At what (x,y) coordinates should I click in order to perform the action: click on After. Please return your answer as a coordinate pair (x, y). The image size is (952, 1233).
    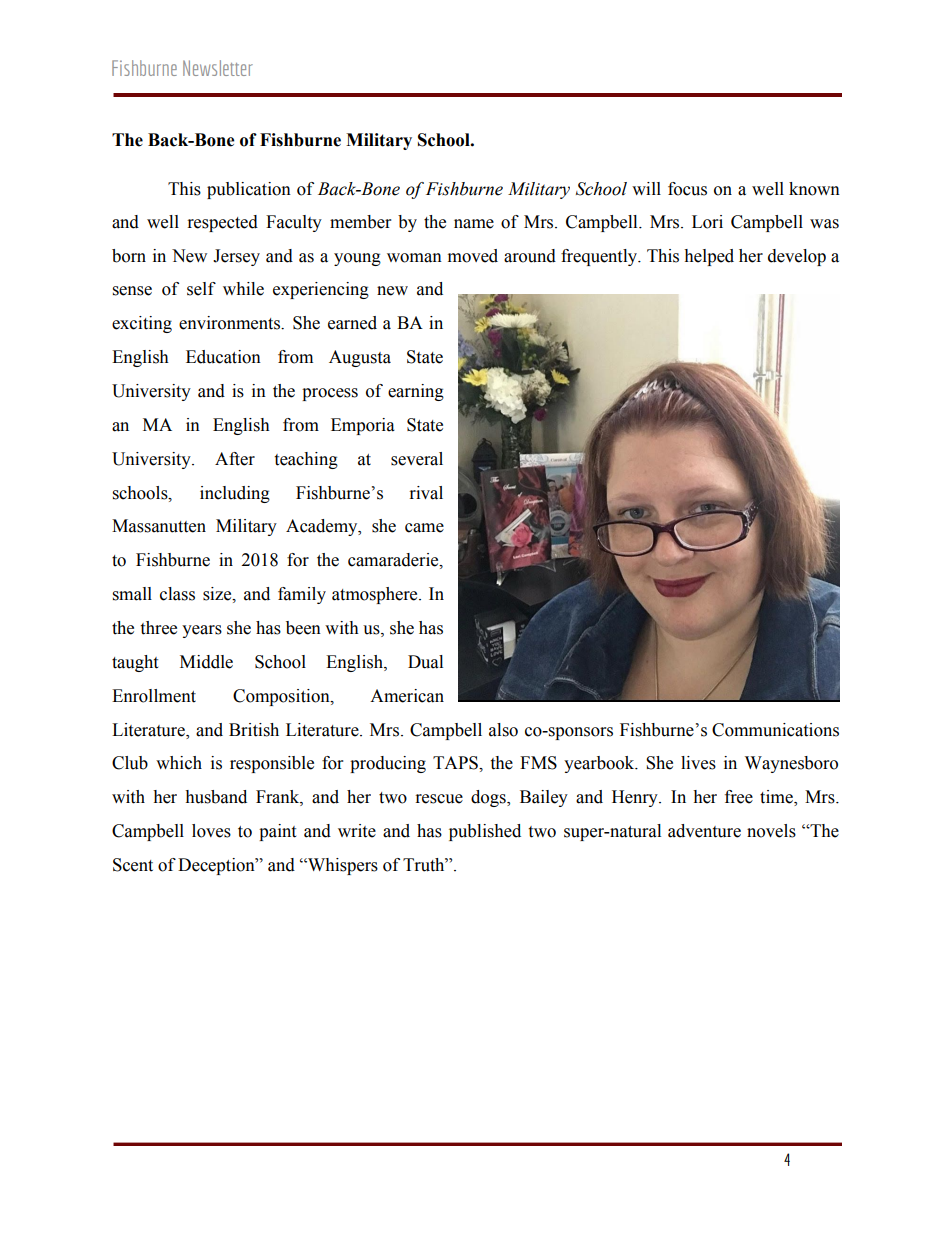
    Looking at the image, I should click on (235, 459).
